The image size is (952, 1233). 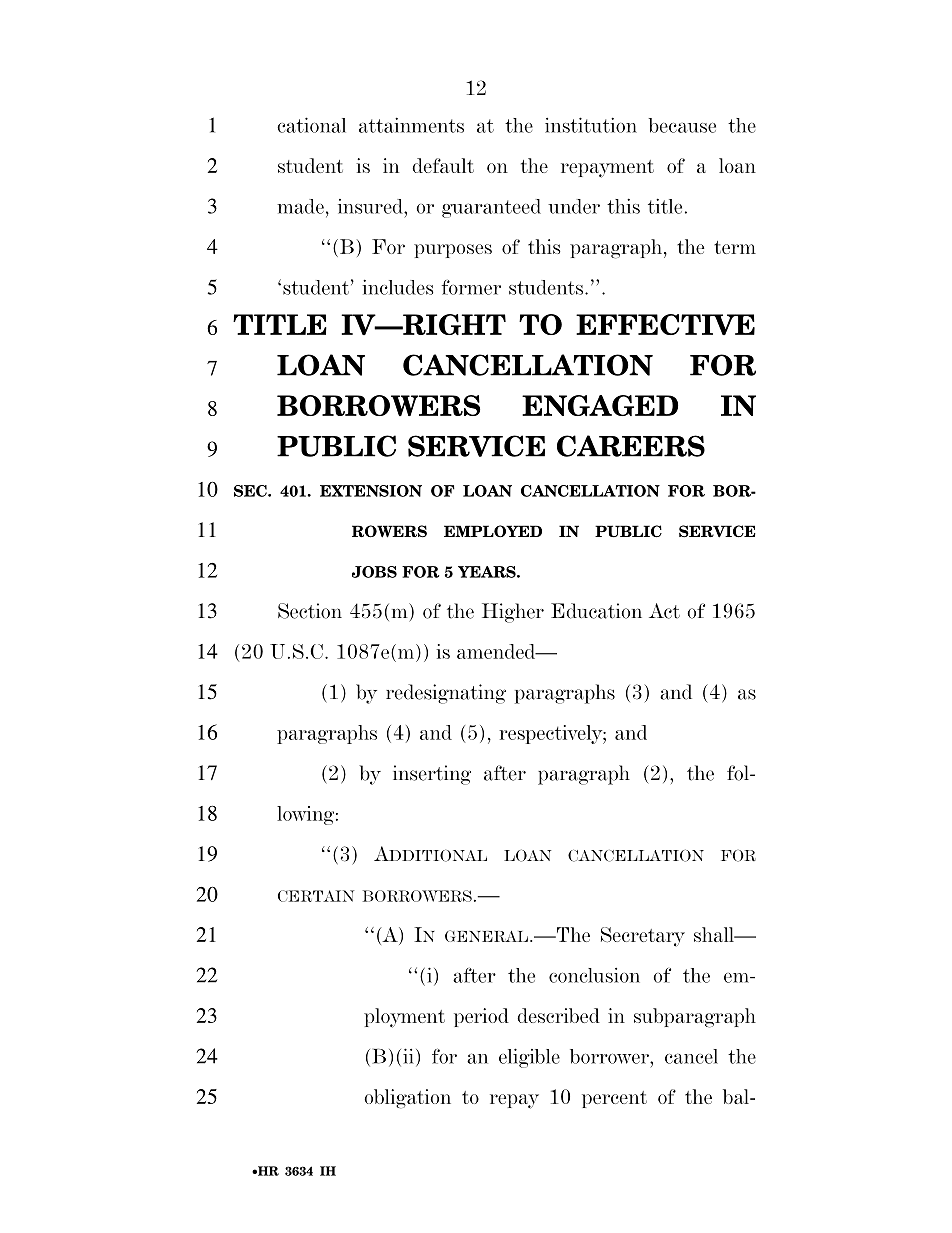 What do you see at coordinates (664, 611) in the screenshot?
I see `Act` at bounding box center [664, 611].
